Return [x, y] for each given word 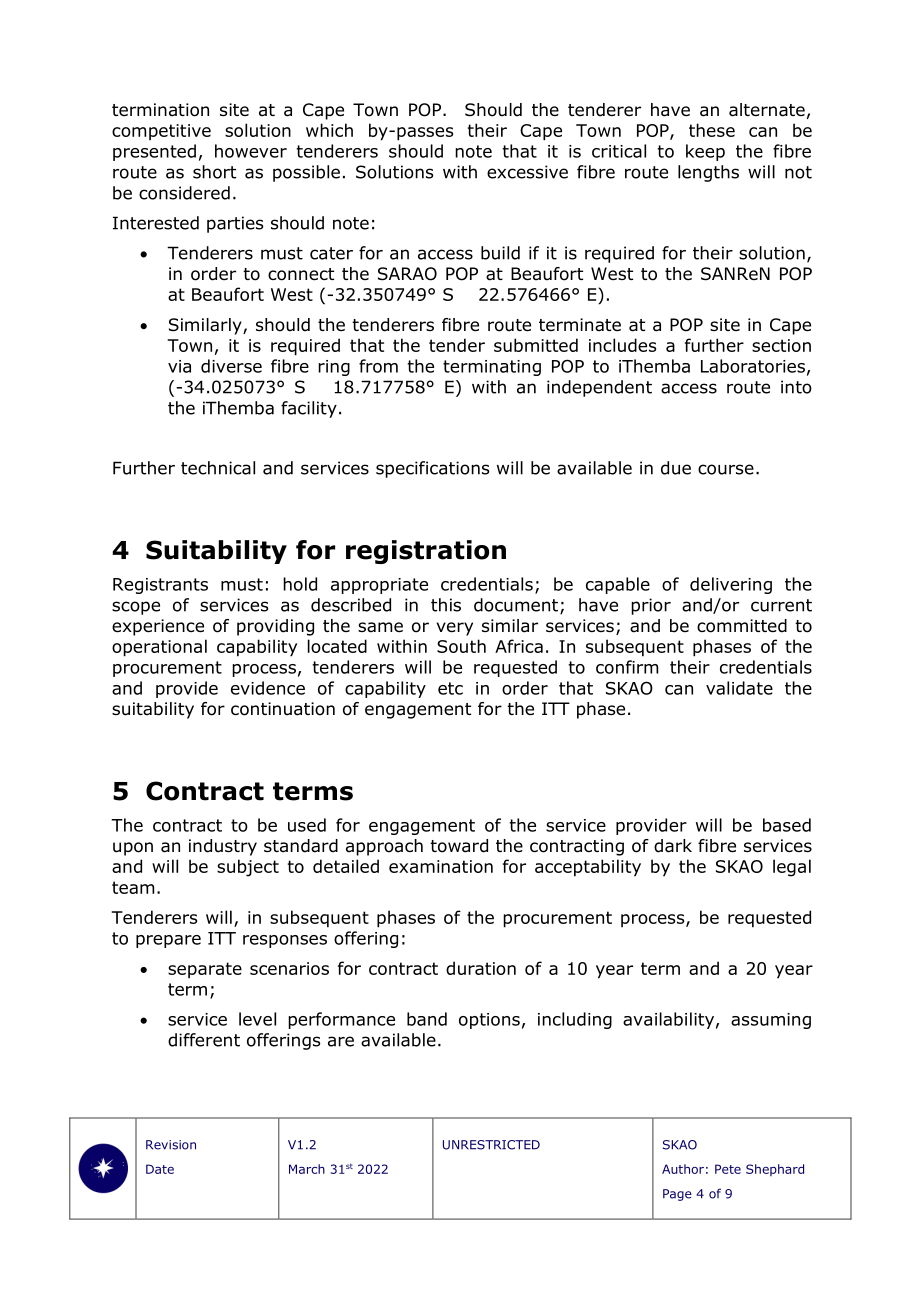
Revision [171, 1145]
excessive [527, 172]
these [712, 130]
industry [223, 847]
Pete [728, 1169]
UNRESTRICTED [491, 1145]
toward [459, 846]
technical [218, 468]
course [726, 469]
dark [673, 846]
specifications [433, 469]
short [214, 172]
